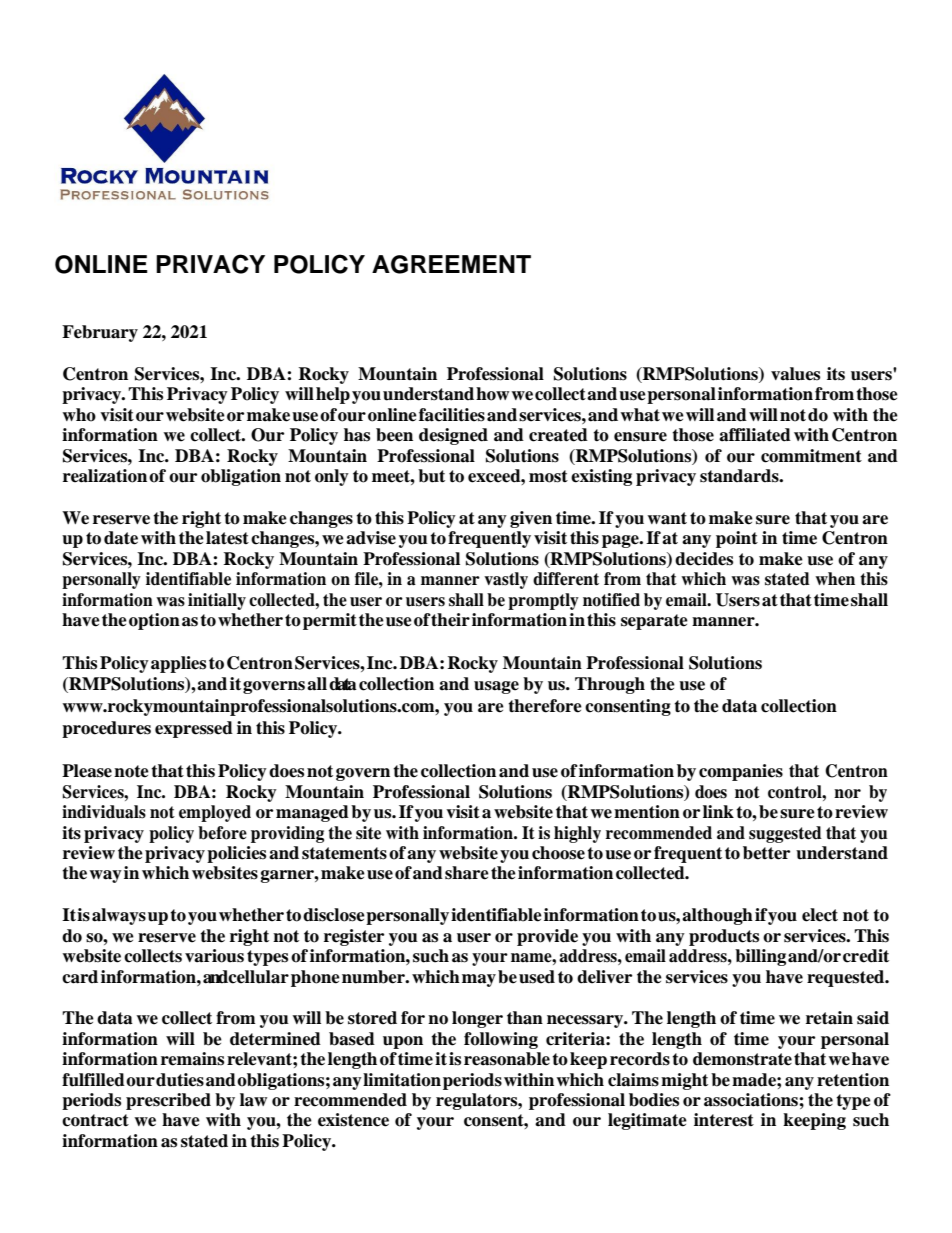 The width and height of the image is (952, 1233). Describe the element at coordinates (507, 1059) in the image. I see `reasonable` at that location.
